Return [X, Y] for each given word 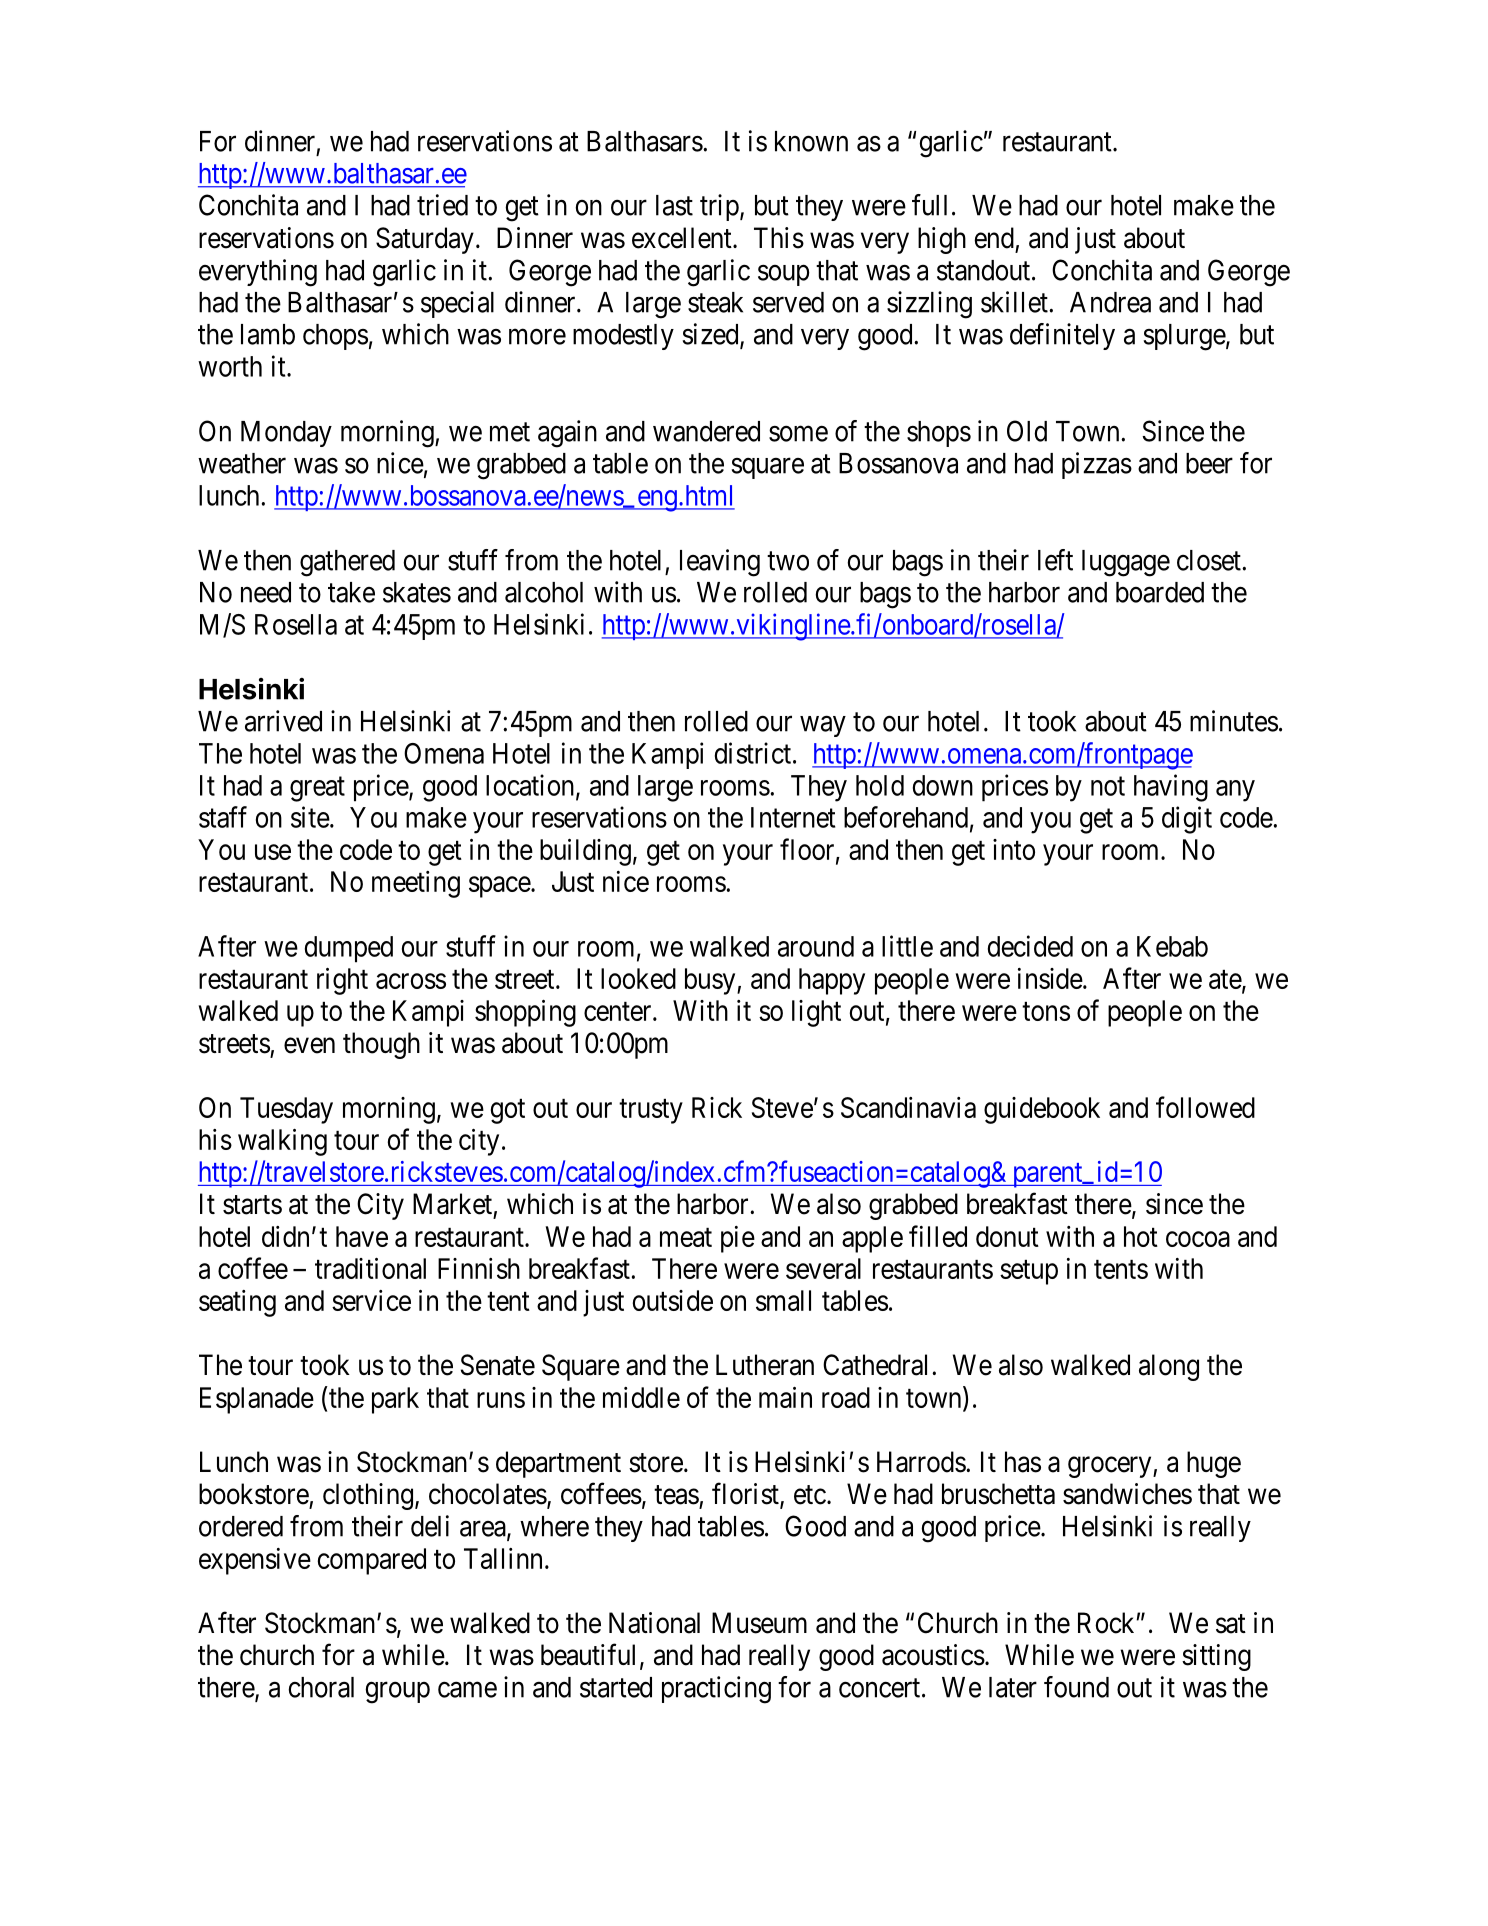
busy [711, 981]
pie [738, 1239]
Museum [759, 1623]
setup [1029, 1272]
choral [321, 1687]
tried [442, 205]
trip [719, 207]
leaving [720, 563]
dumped [349, 949]
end [994, 238]
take [351, 592]
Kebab [1172, 946]
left [1055, 560]
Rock [1107, 1623]
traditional [370, 1268]
